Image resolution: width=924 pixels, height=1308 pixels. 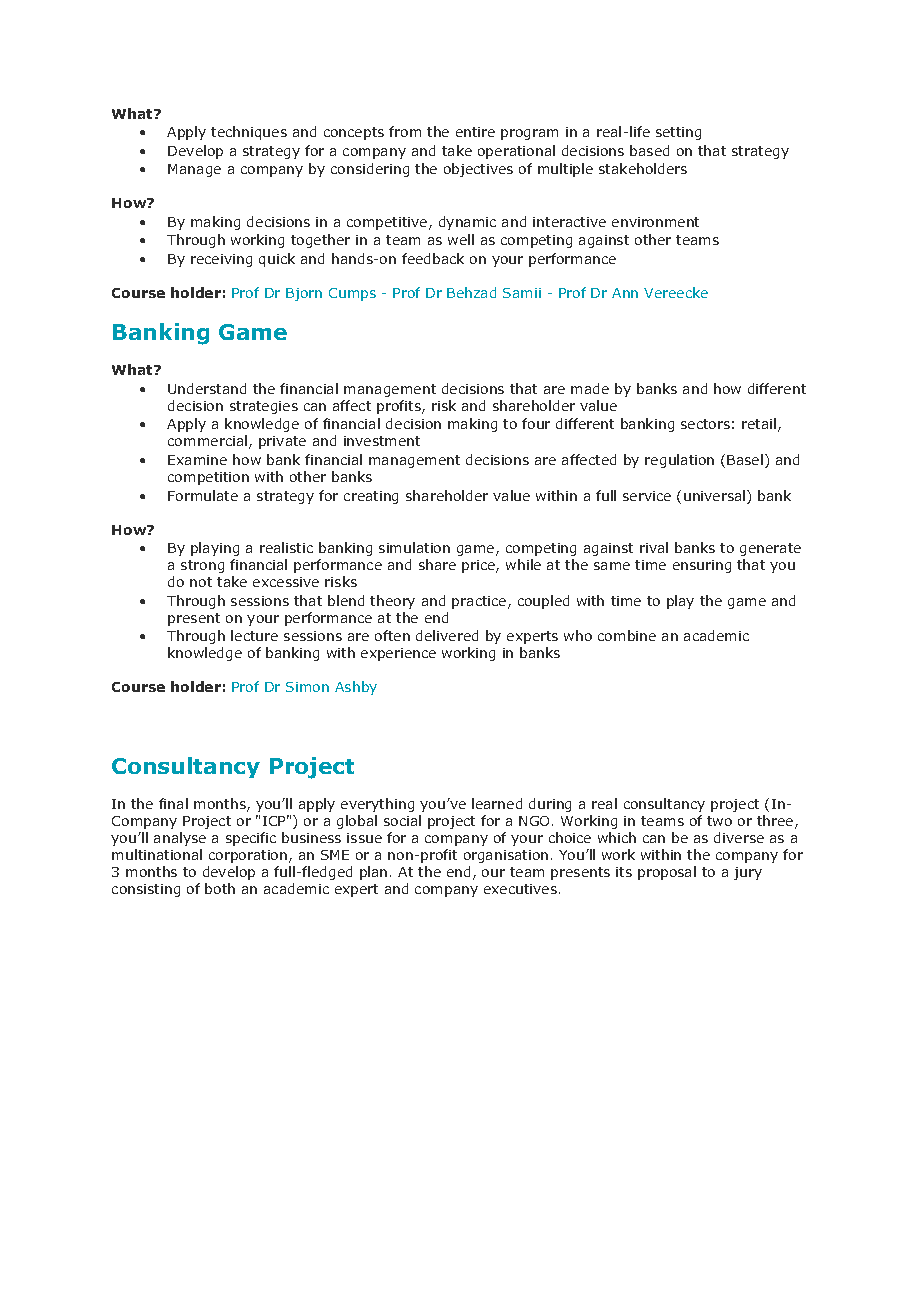 What do you see at coordinates (207, 388) in the screenshot?
I see `Understand` at bounding box center [207, 388].
